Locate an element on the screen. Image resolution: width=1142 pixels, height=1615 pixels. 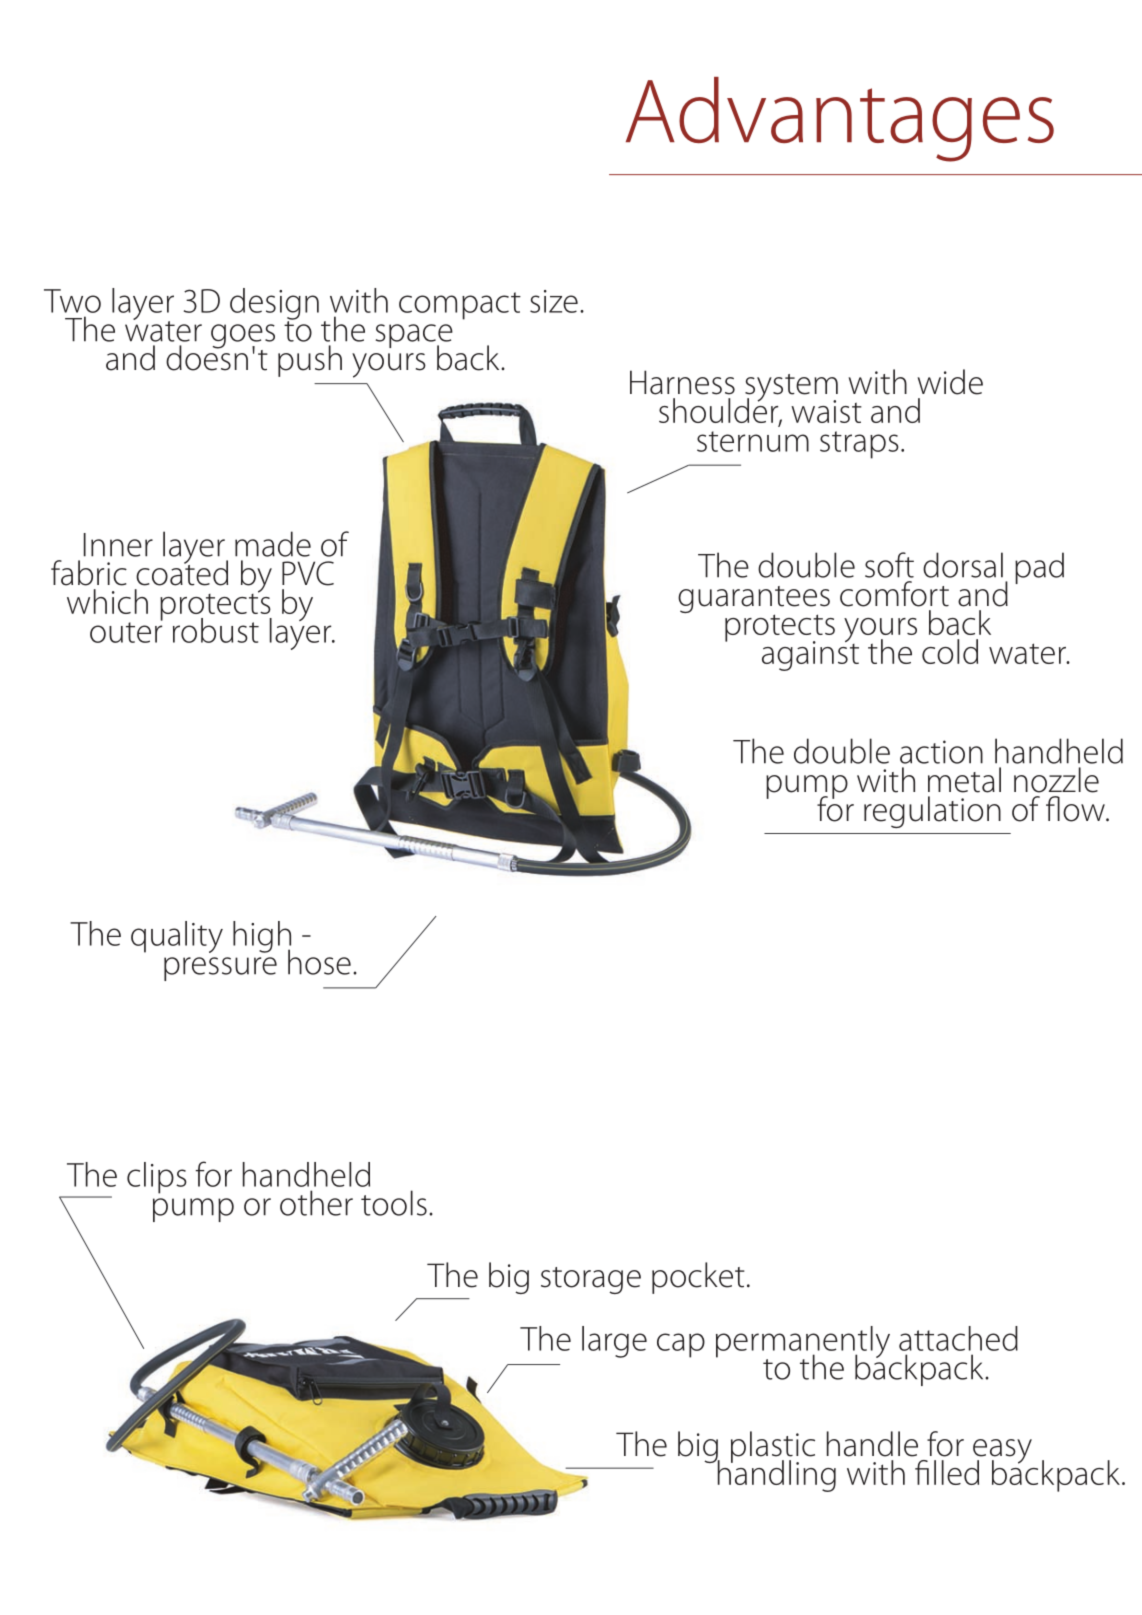
Advantages is located at coordinates (840, 119).
